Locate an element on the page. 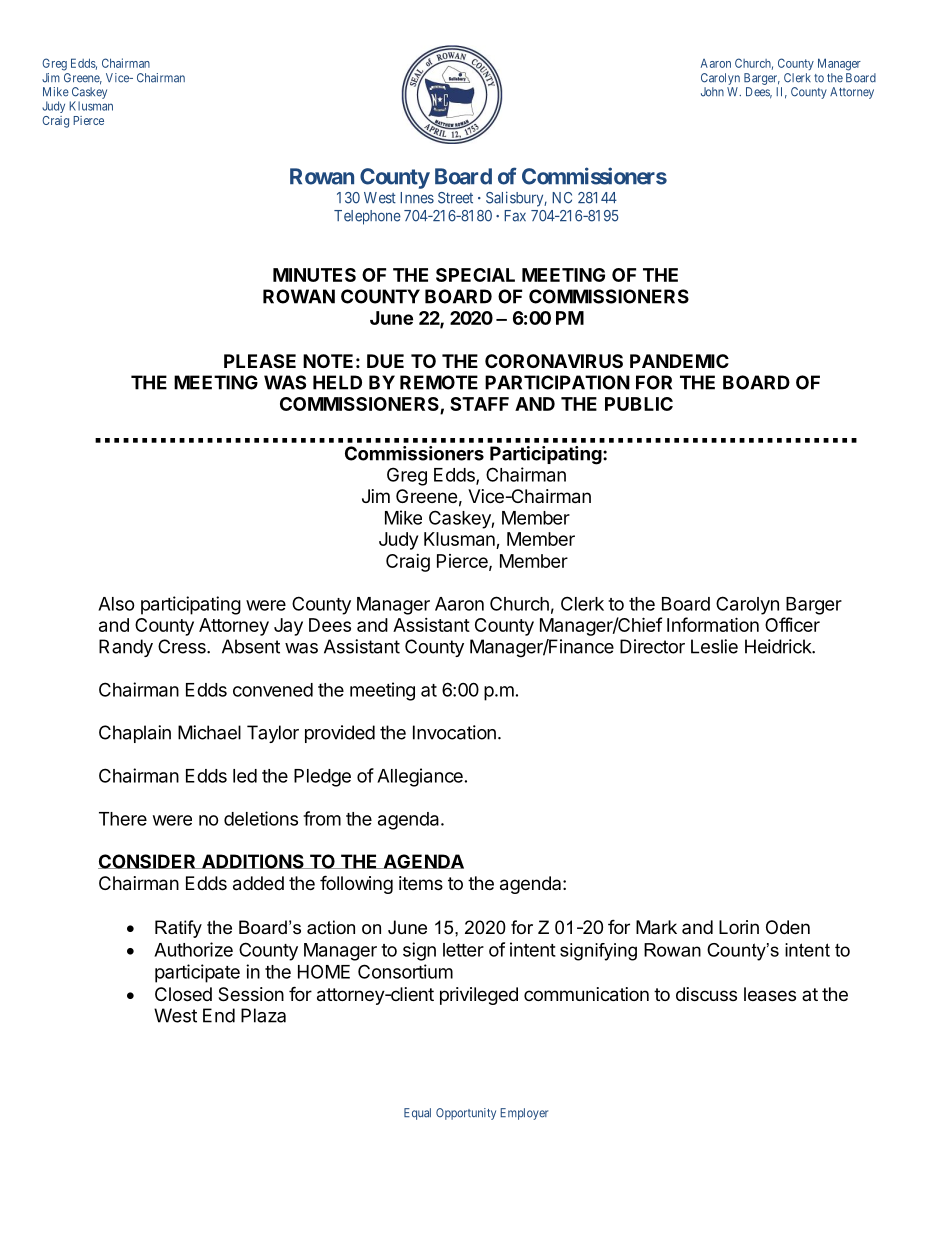  Telephone is located at coordinates (367, 217).
